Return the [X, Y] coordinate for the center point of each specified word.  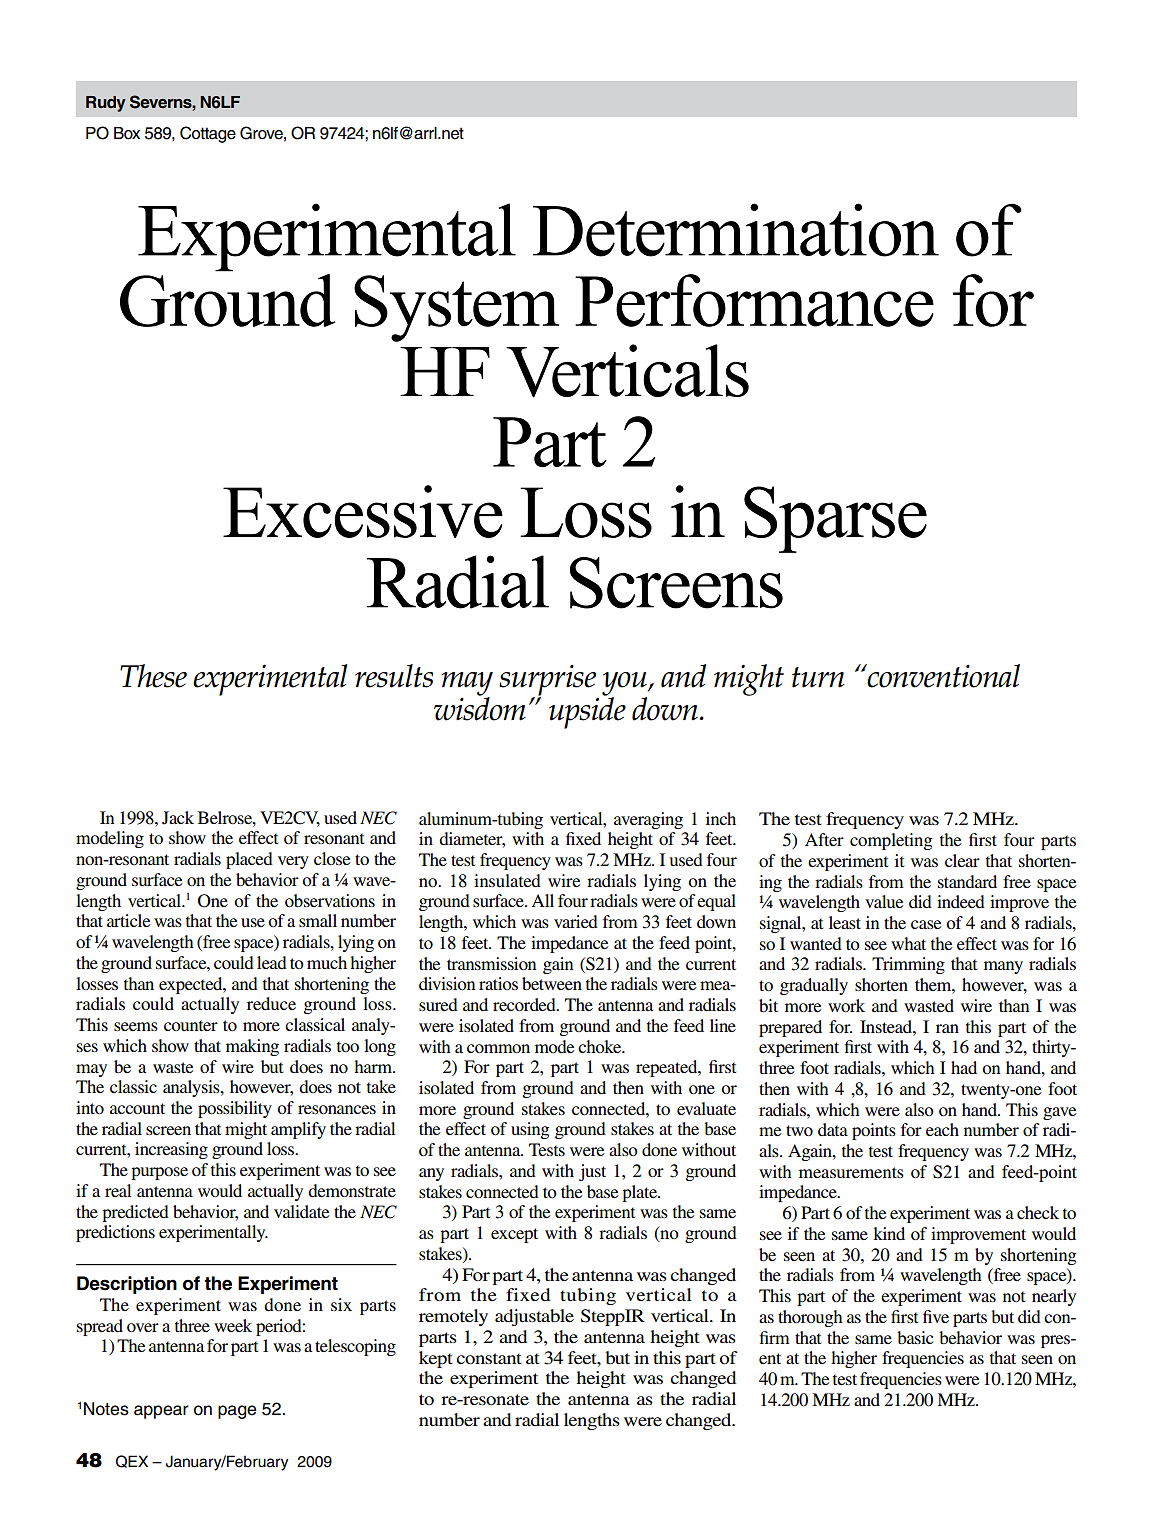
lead [272, 962]
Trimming [908, 965]
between [552, 983]
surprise [548, 681]
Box [127, 133]
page [237, 1412]
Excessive [363, 511]
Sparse [835, 519]
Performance [754, 300]
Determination [736, 230]
